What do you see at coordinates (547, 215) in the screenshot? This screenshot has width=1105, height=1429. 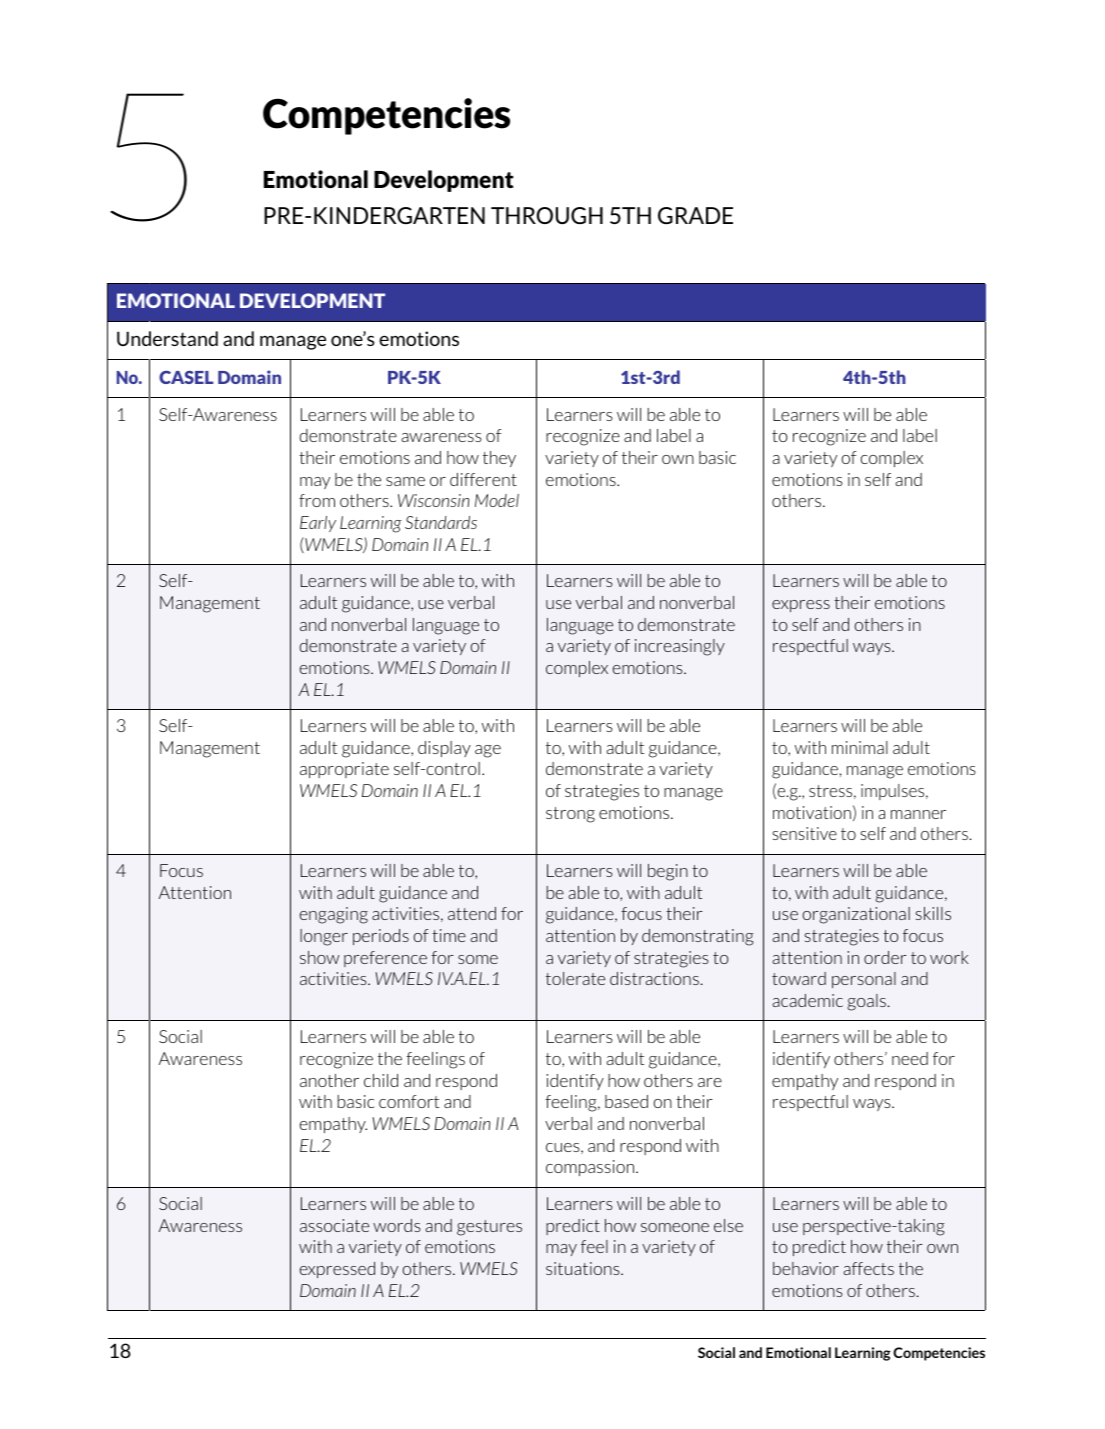 I see `THROUGH` at bounding box center [547, 215].
